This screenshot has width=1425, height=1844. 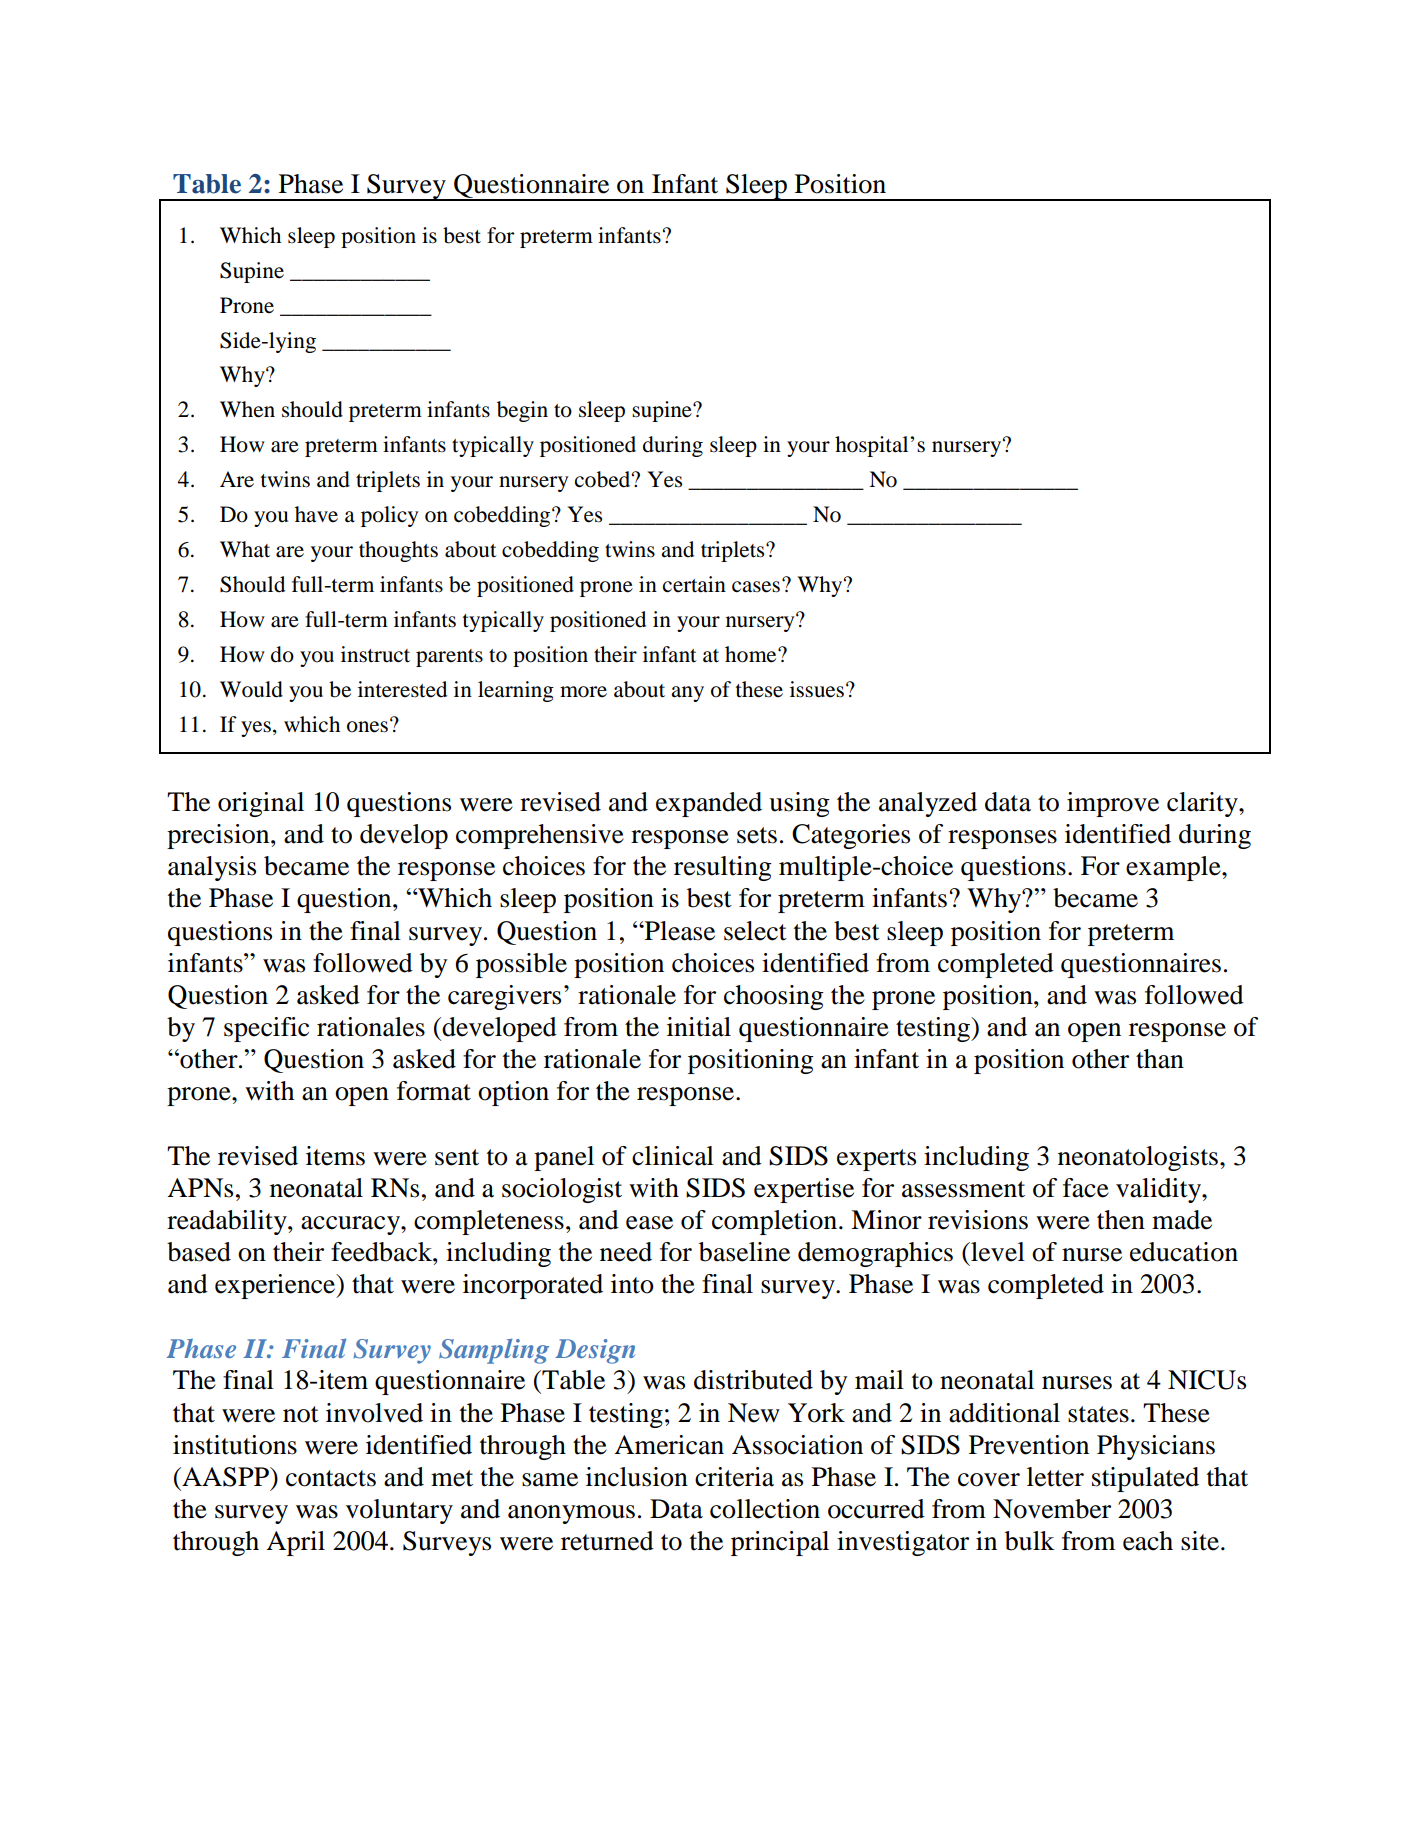 I want to click on ones, so click(x=367, y=727).
